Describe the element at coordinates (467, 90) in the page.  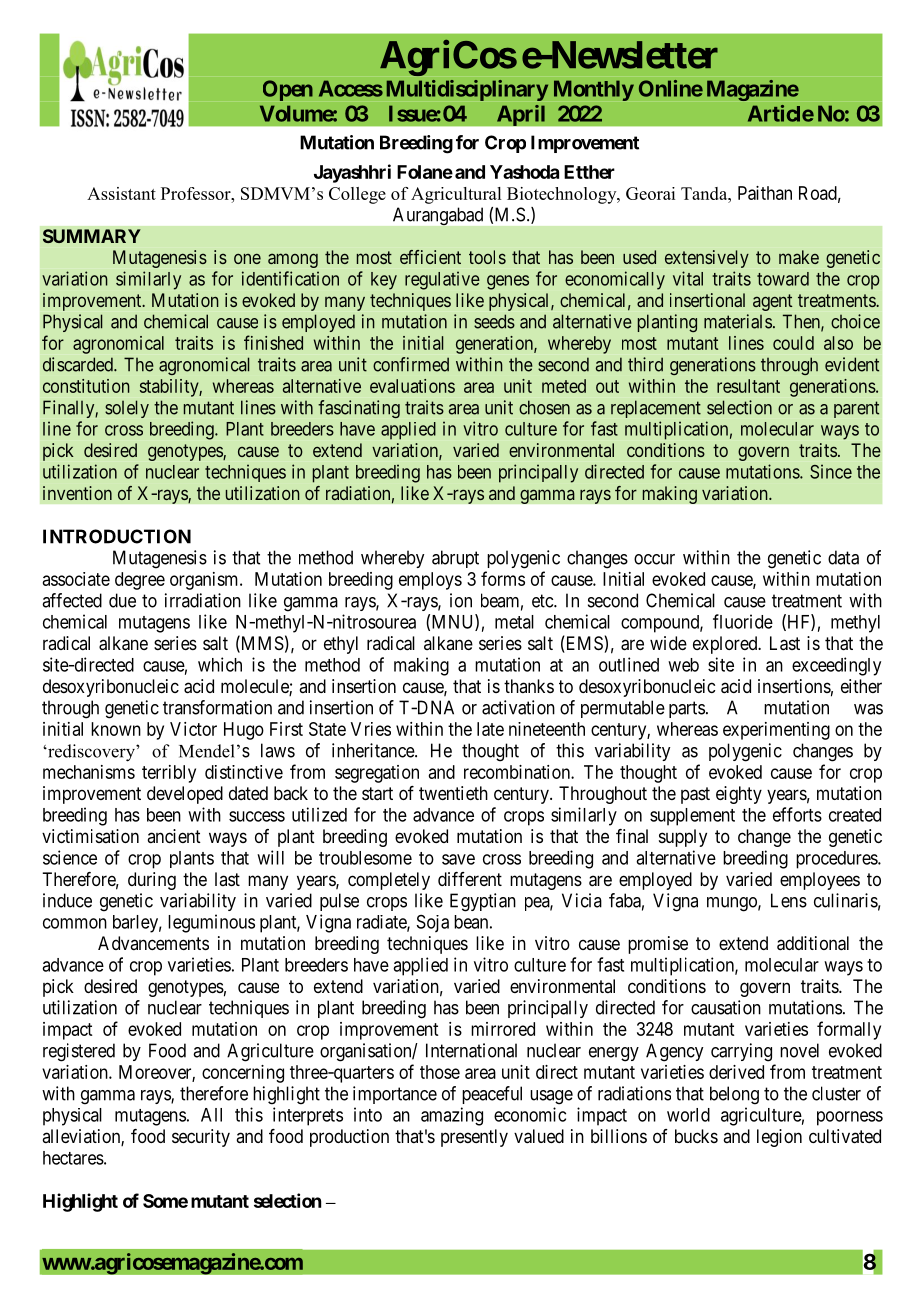
I see `Multidisciplinary` at that location.
